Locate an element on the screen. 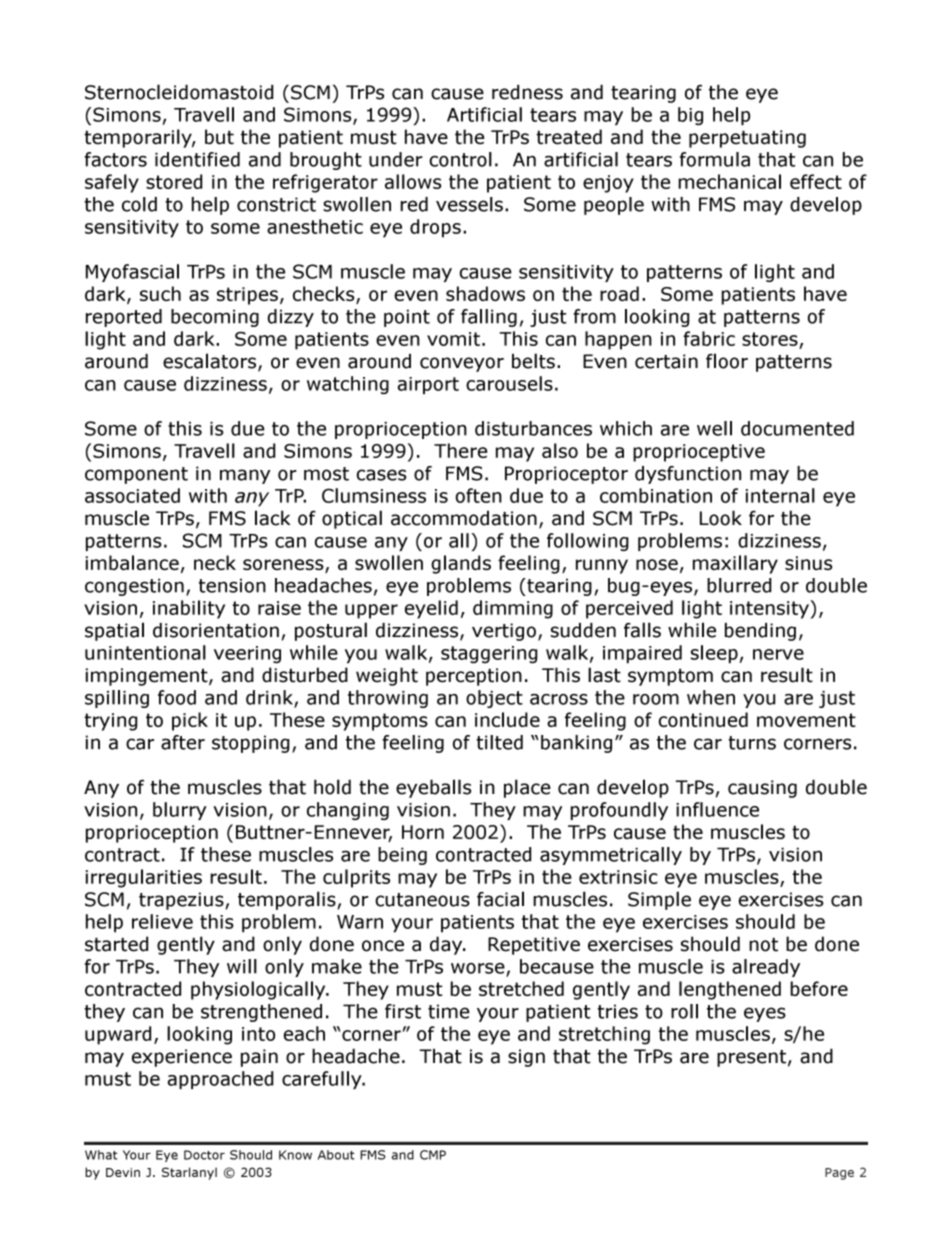 The image size is (952, 1233). identified is located at coordinates (197, 159).
